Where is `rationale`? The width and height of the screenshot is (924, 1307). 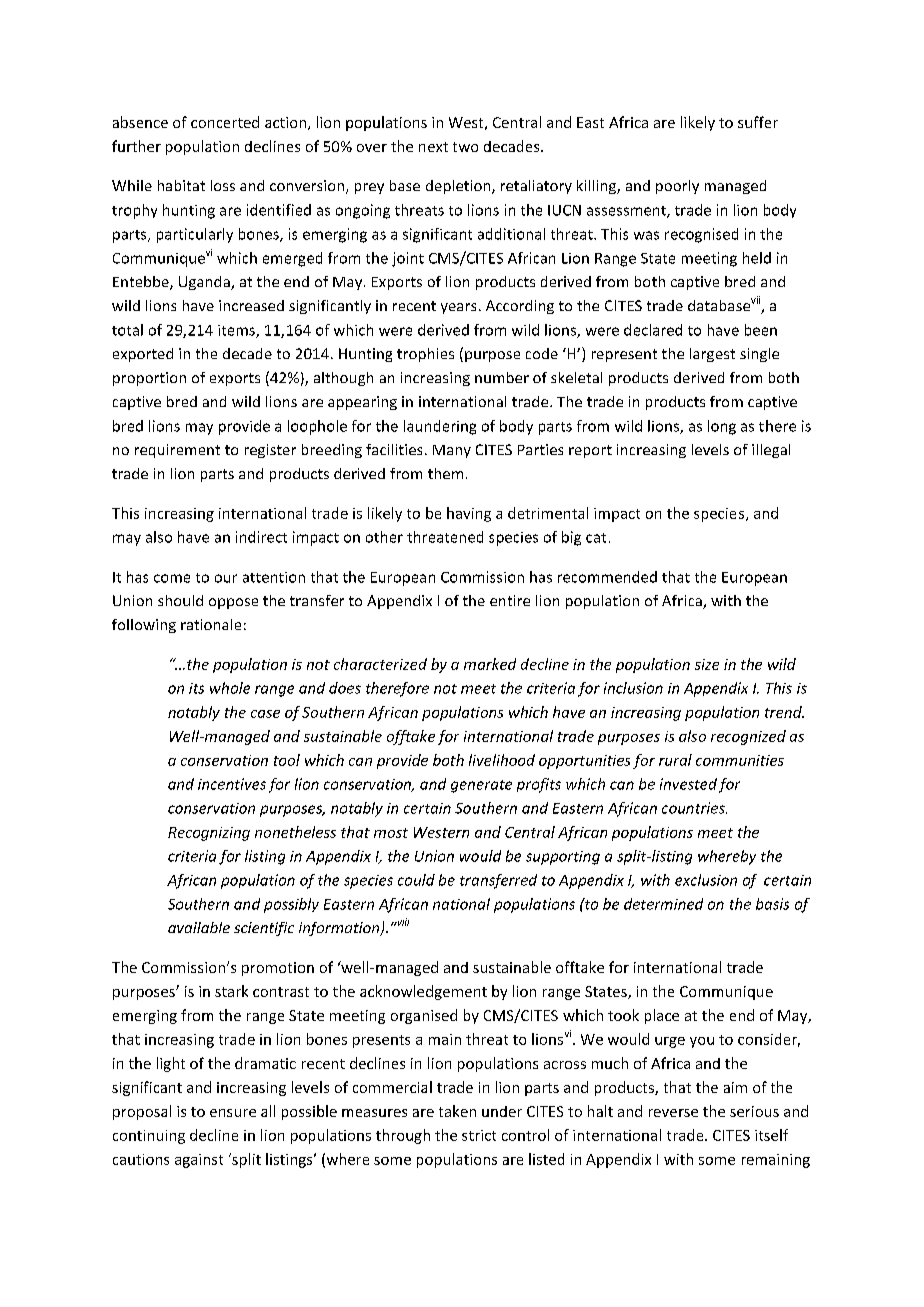 rationale is located at coordinates (211, 624).
